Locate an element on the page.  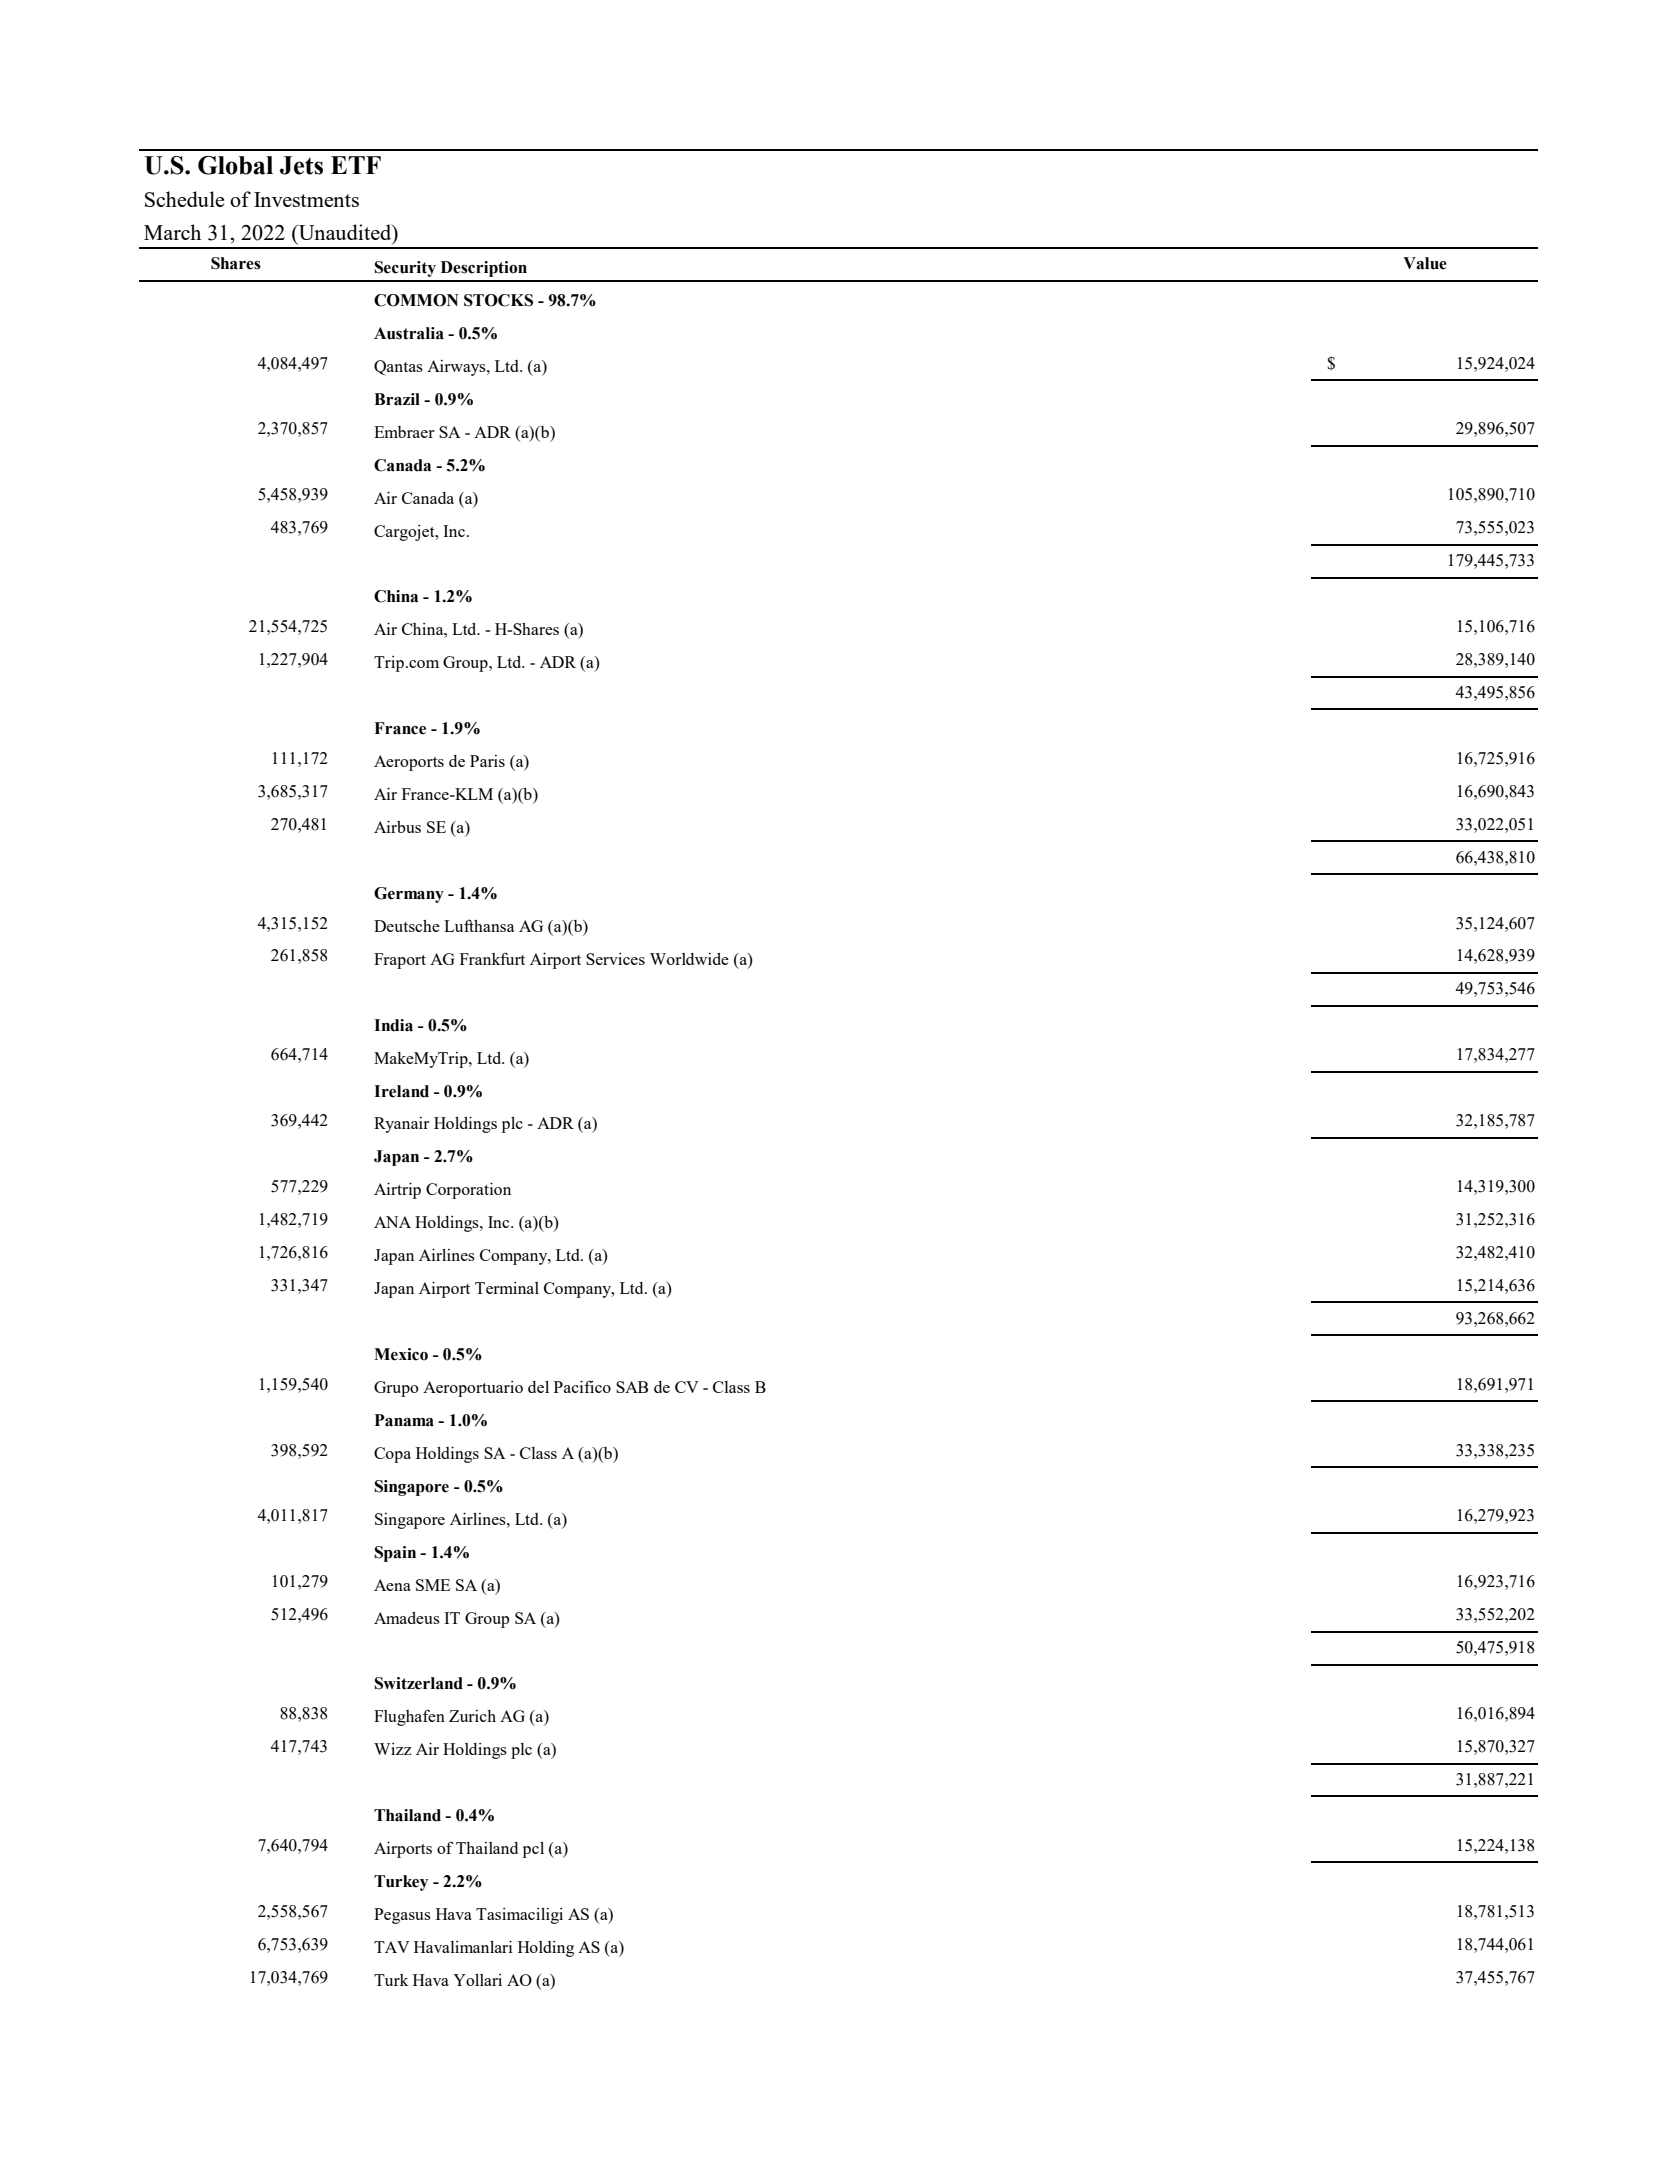
Pegasus is located at coordinates (402, 1916).
